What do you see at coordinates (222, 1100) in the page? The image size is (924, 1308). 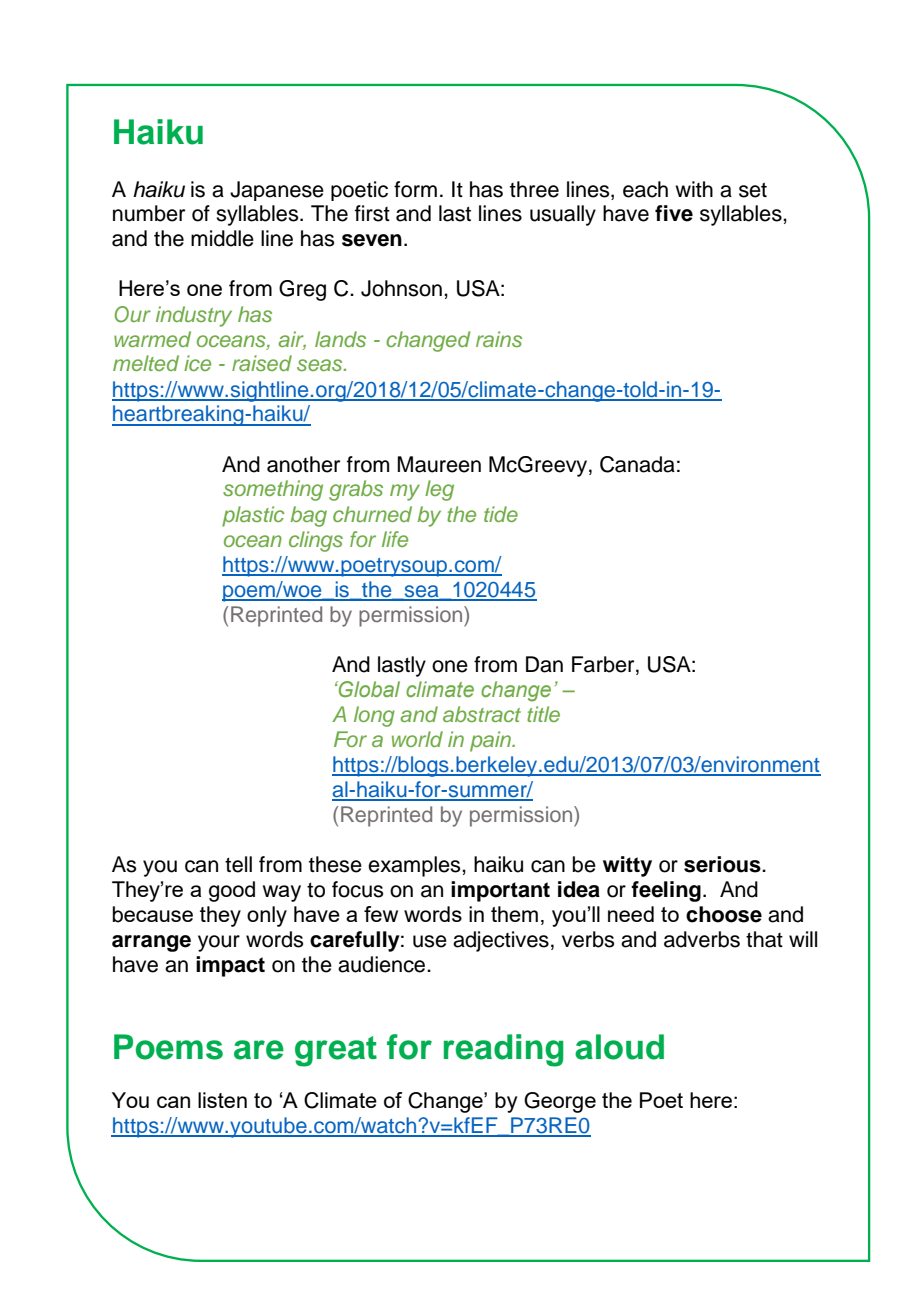 I see `listen` at bounding box center [222, 1100].
